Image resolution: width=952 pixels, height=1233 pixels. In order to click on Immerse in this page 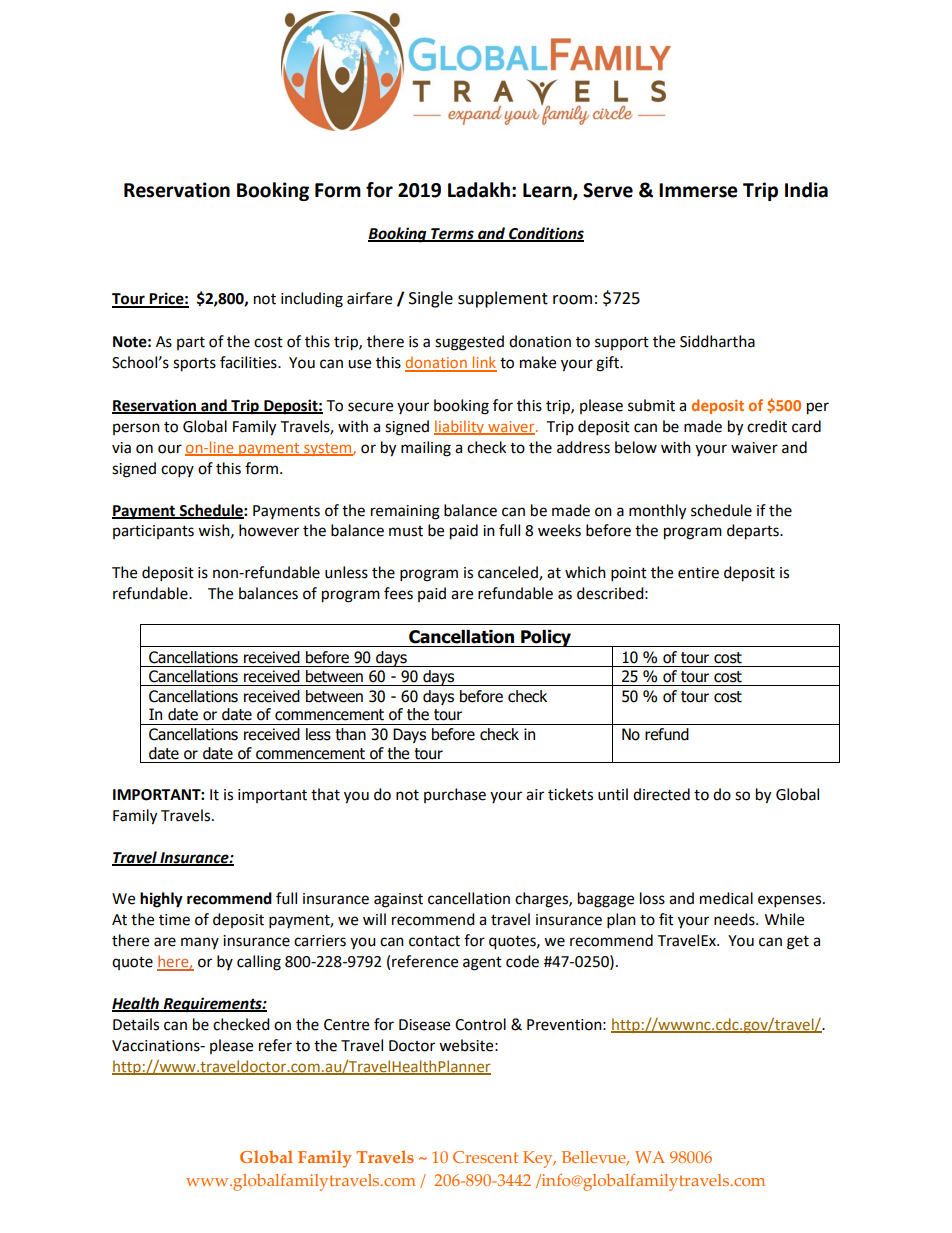, I will do `click(698, 190)`.
